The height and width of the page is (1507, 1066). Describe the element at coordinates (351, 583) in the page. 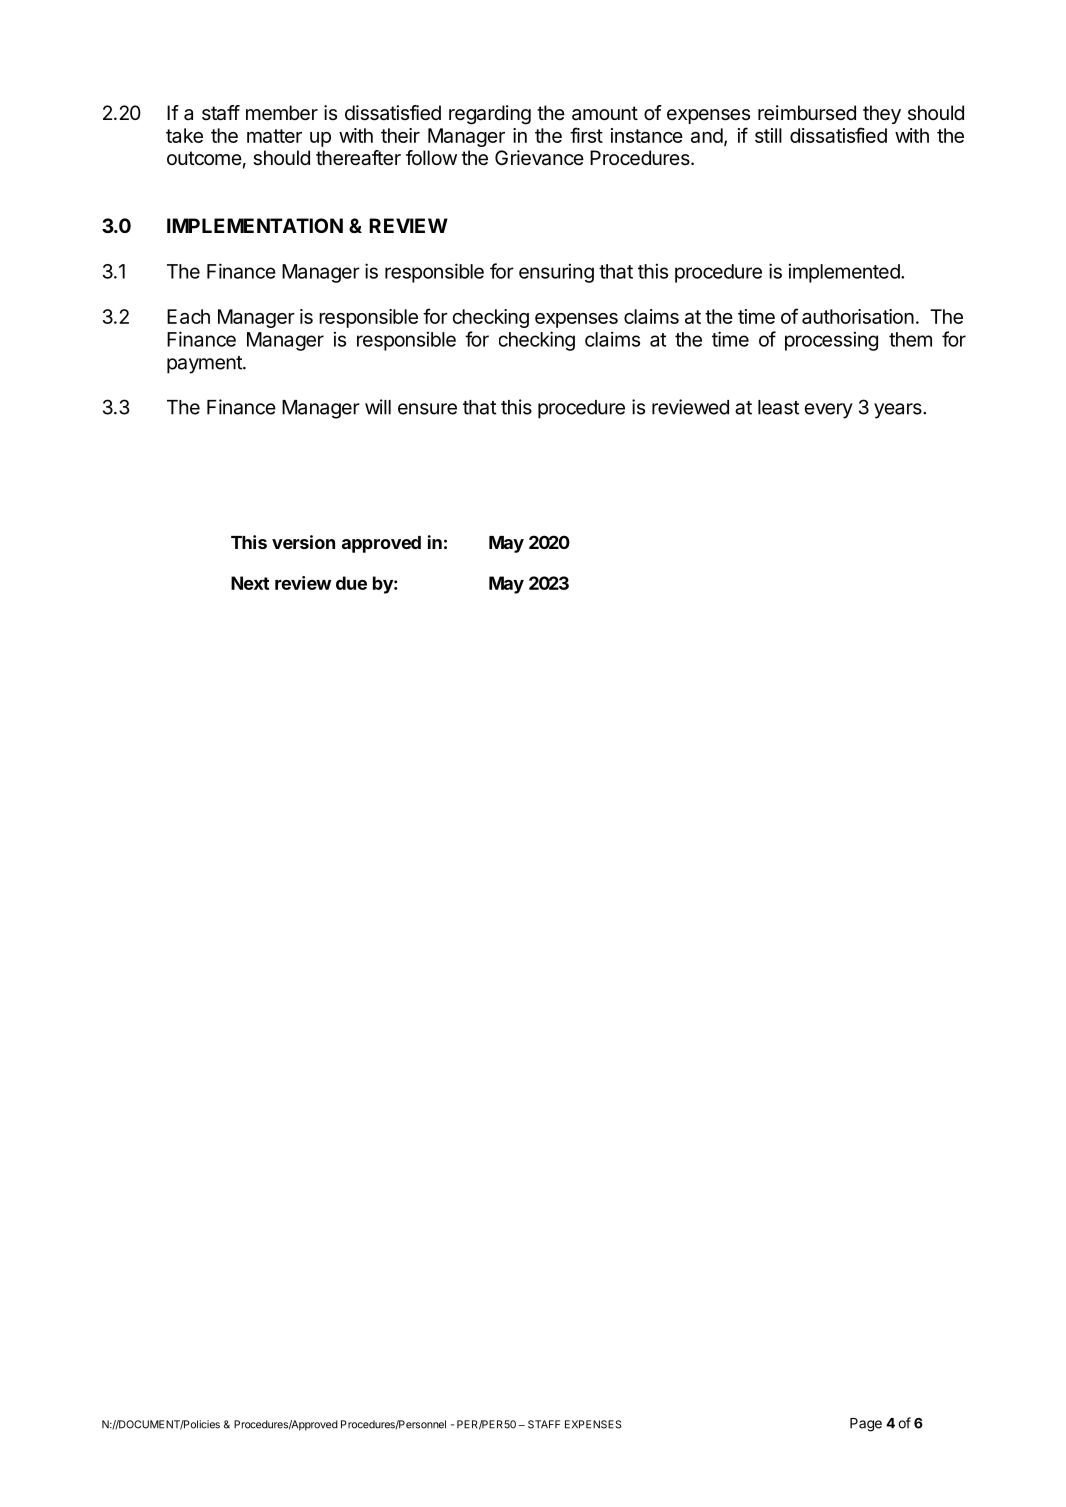

I see `due` at that location.
